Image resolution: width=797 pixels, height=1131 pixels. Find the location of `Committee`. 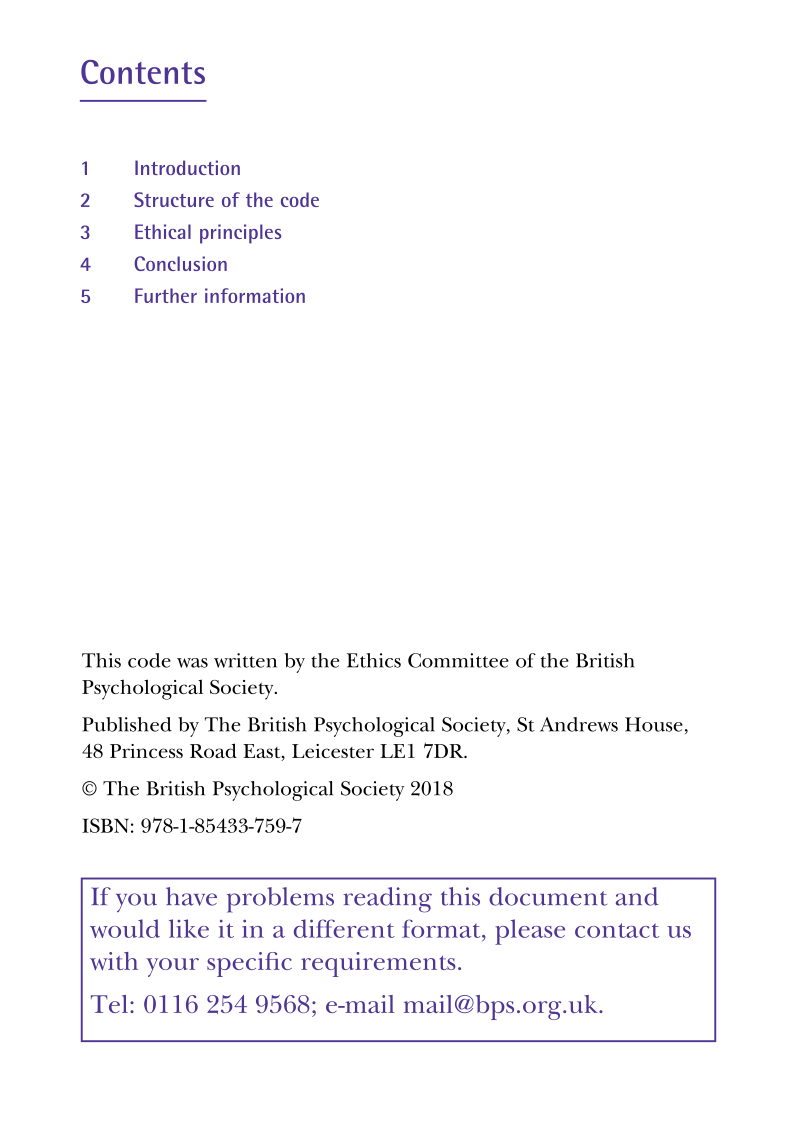

Committee is located at coordinates (458, 660).
